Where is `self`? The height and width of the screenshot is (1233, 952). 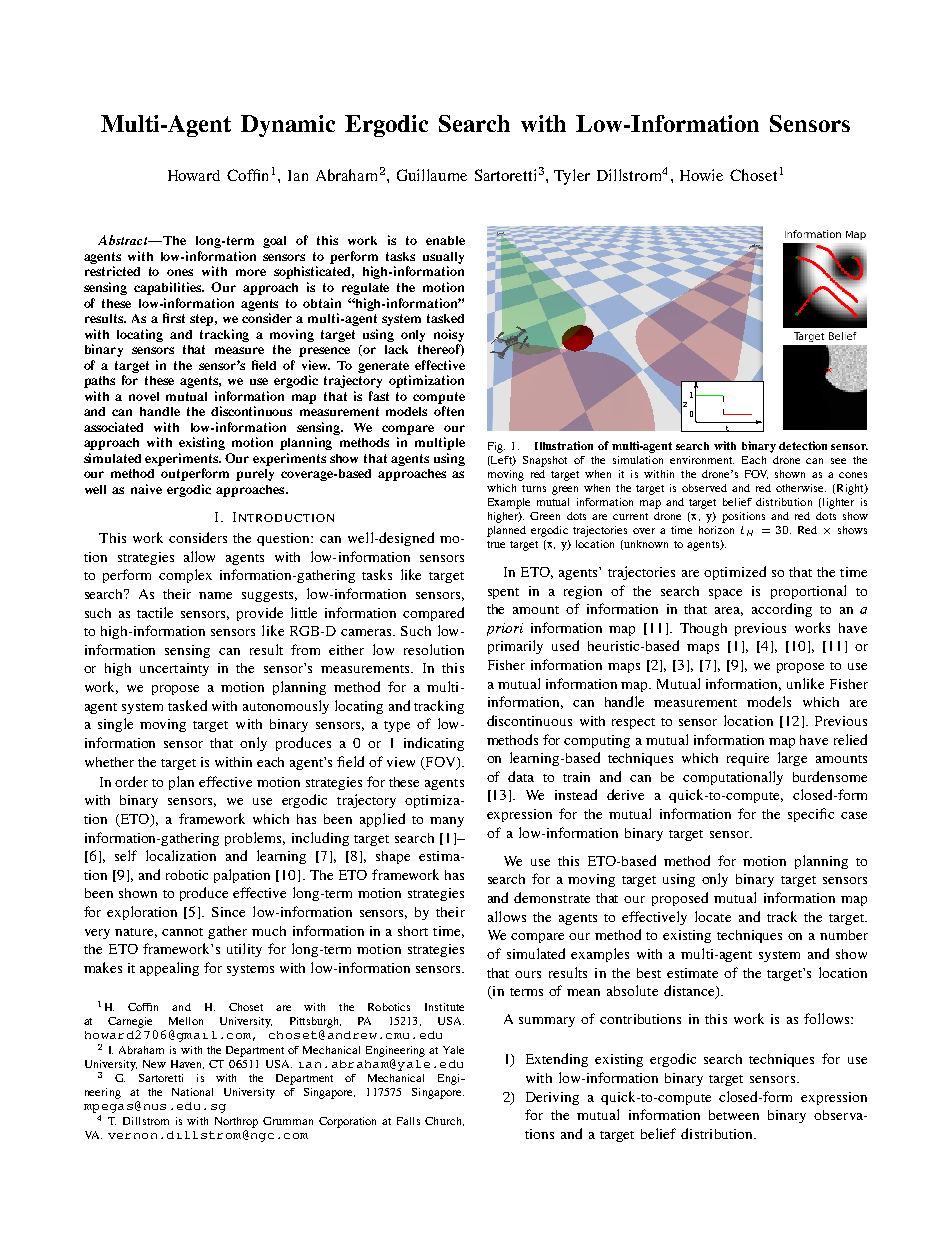
self is located at coordinates (126, 855).
